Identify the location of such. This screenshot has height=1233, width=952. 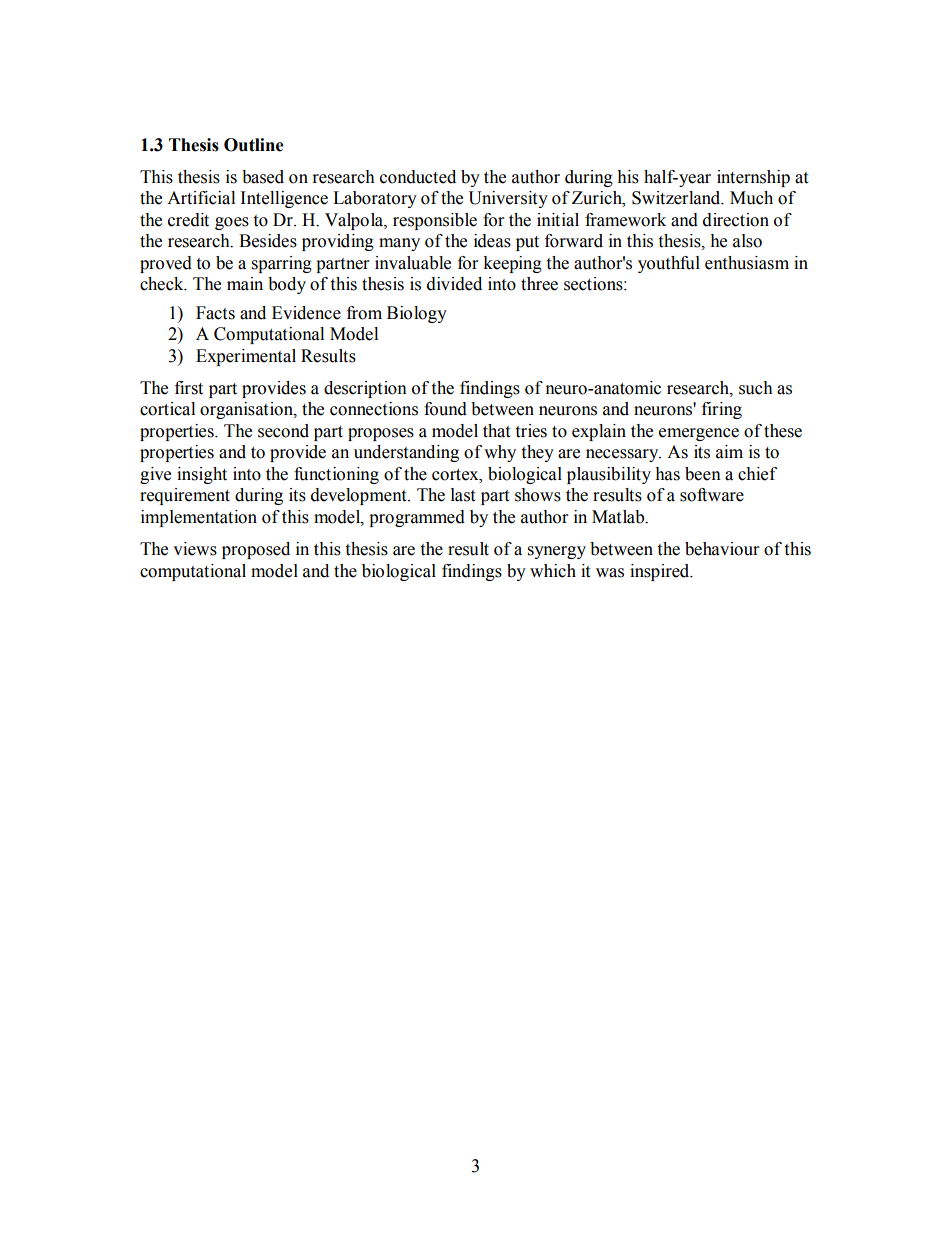
(756, 388).
